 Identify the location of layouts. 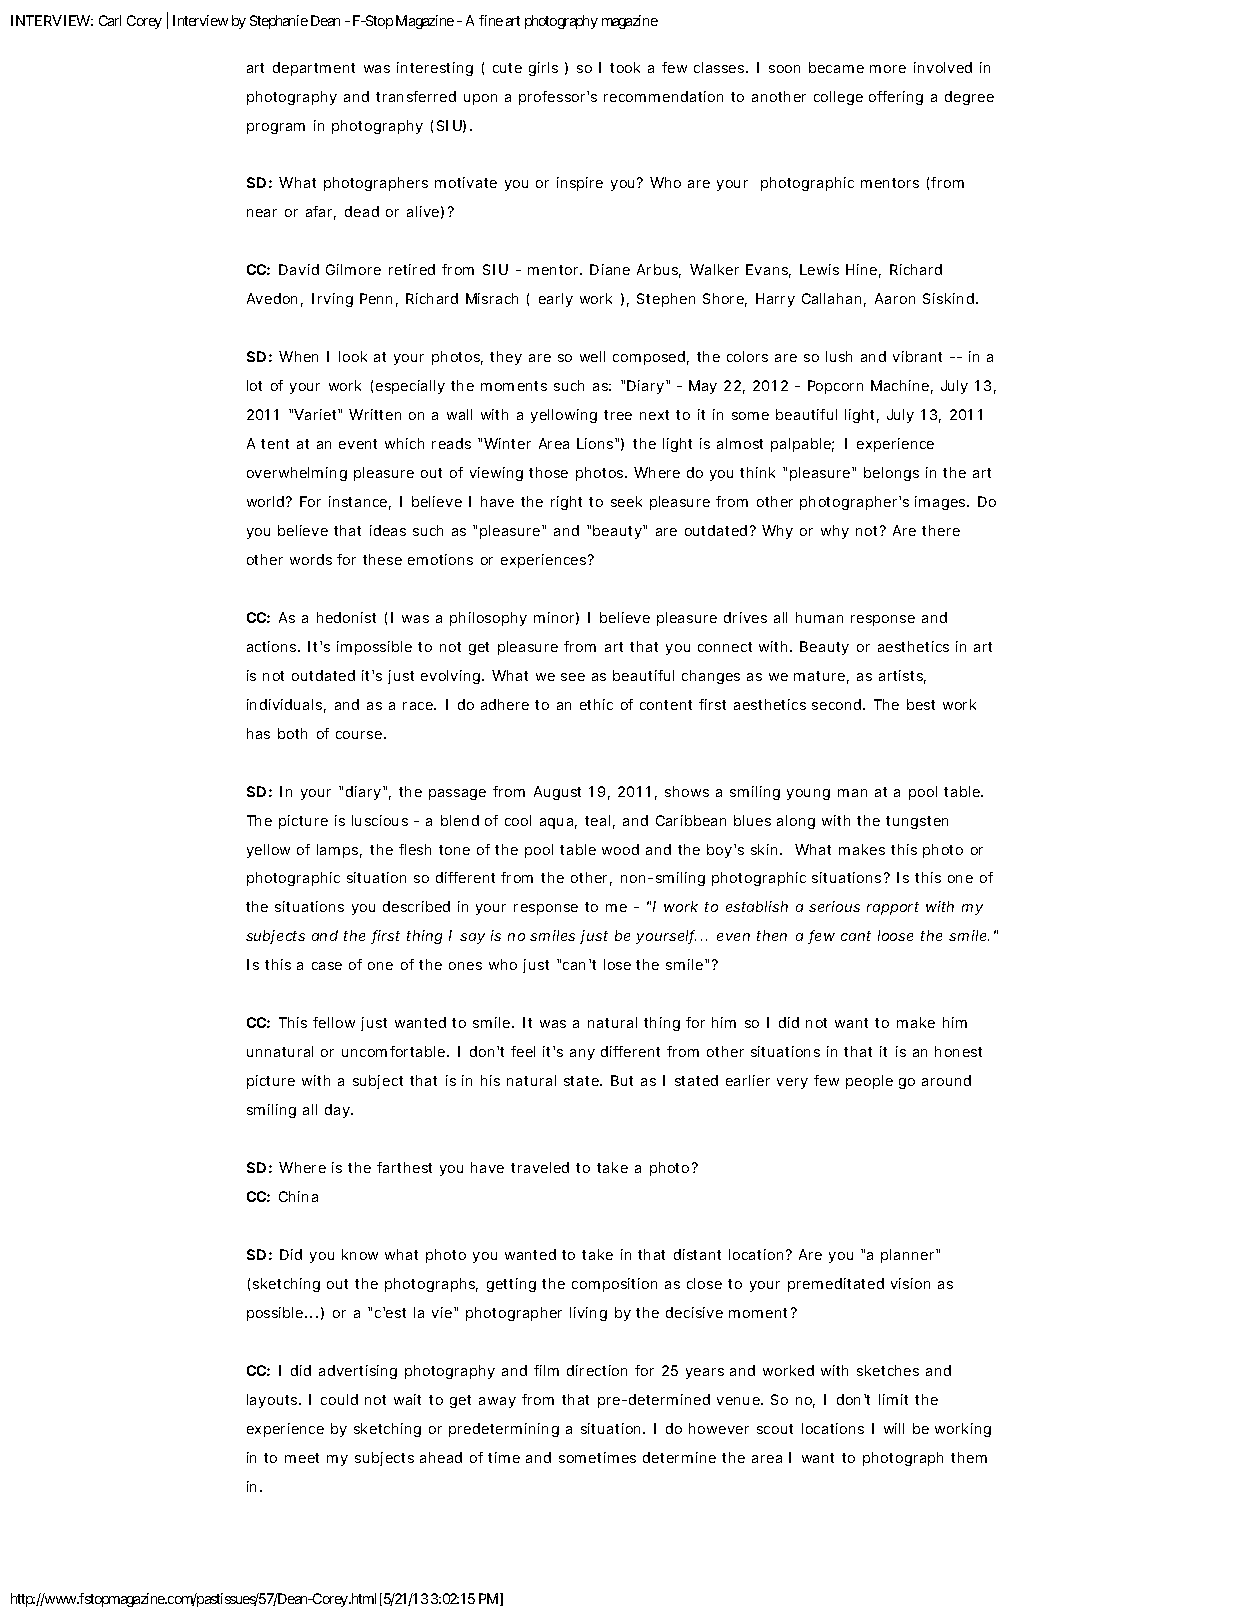
(274, 1401).
